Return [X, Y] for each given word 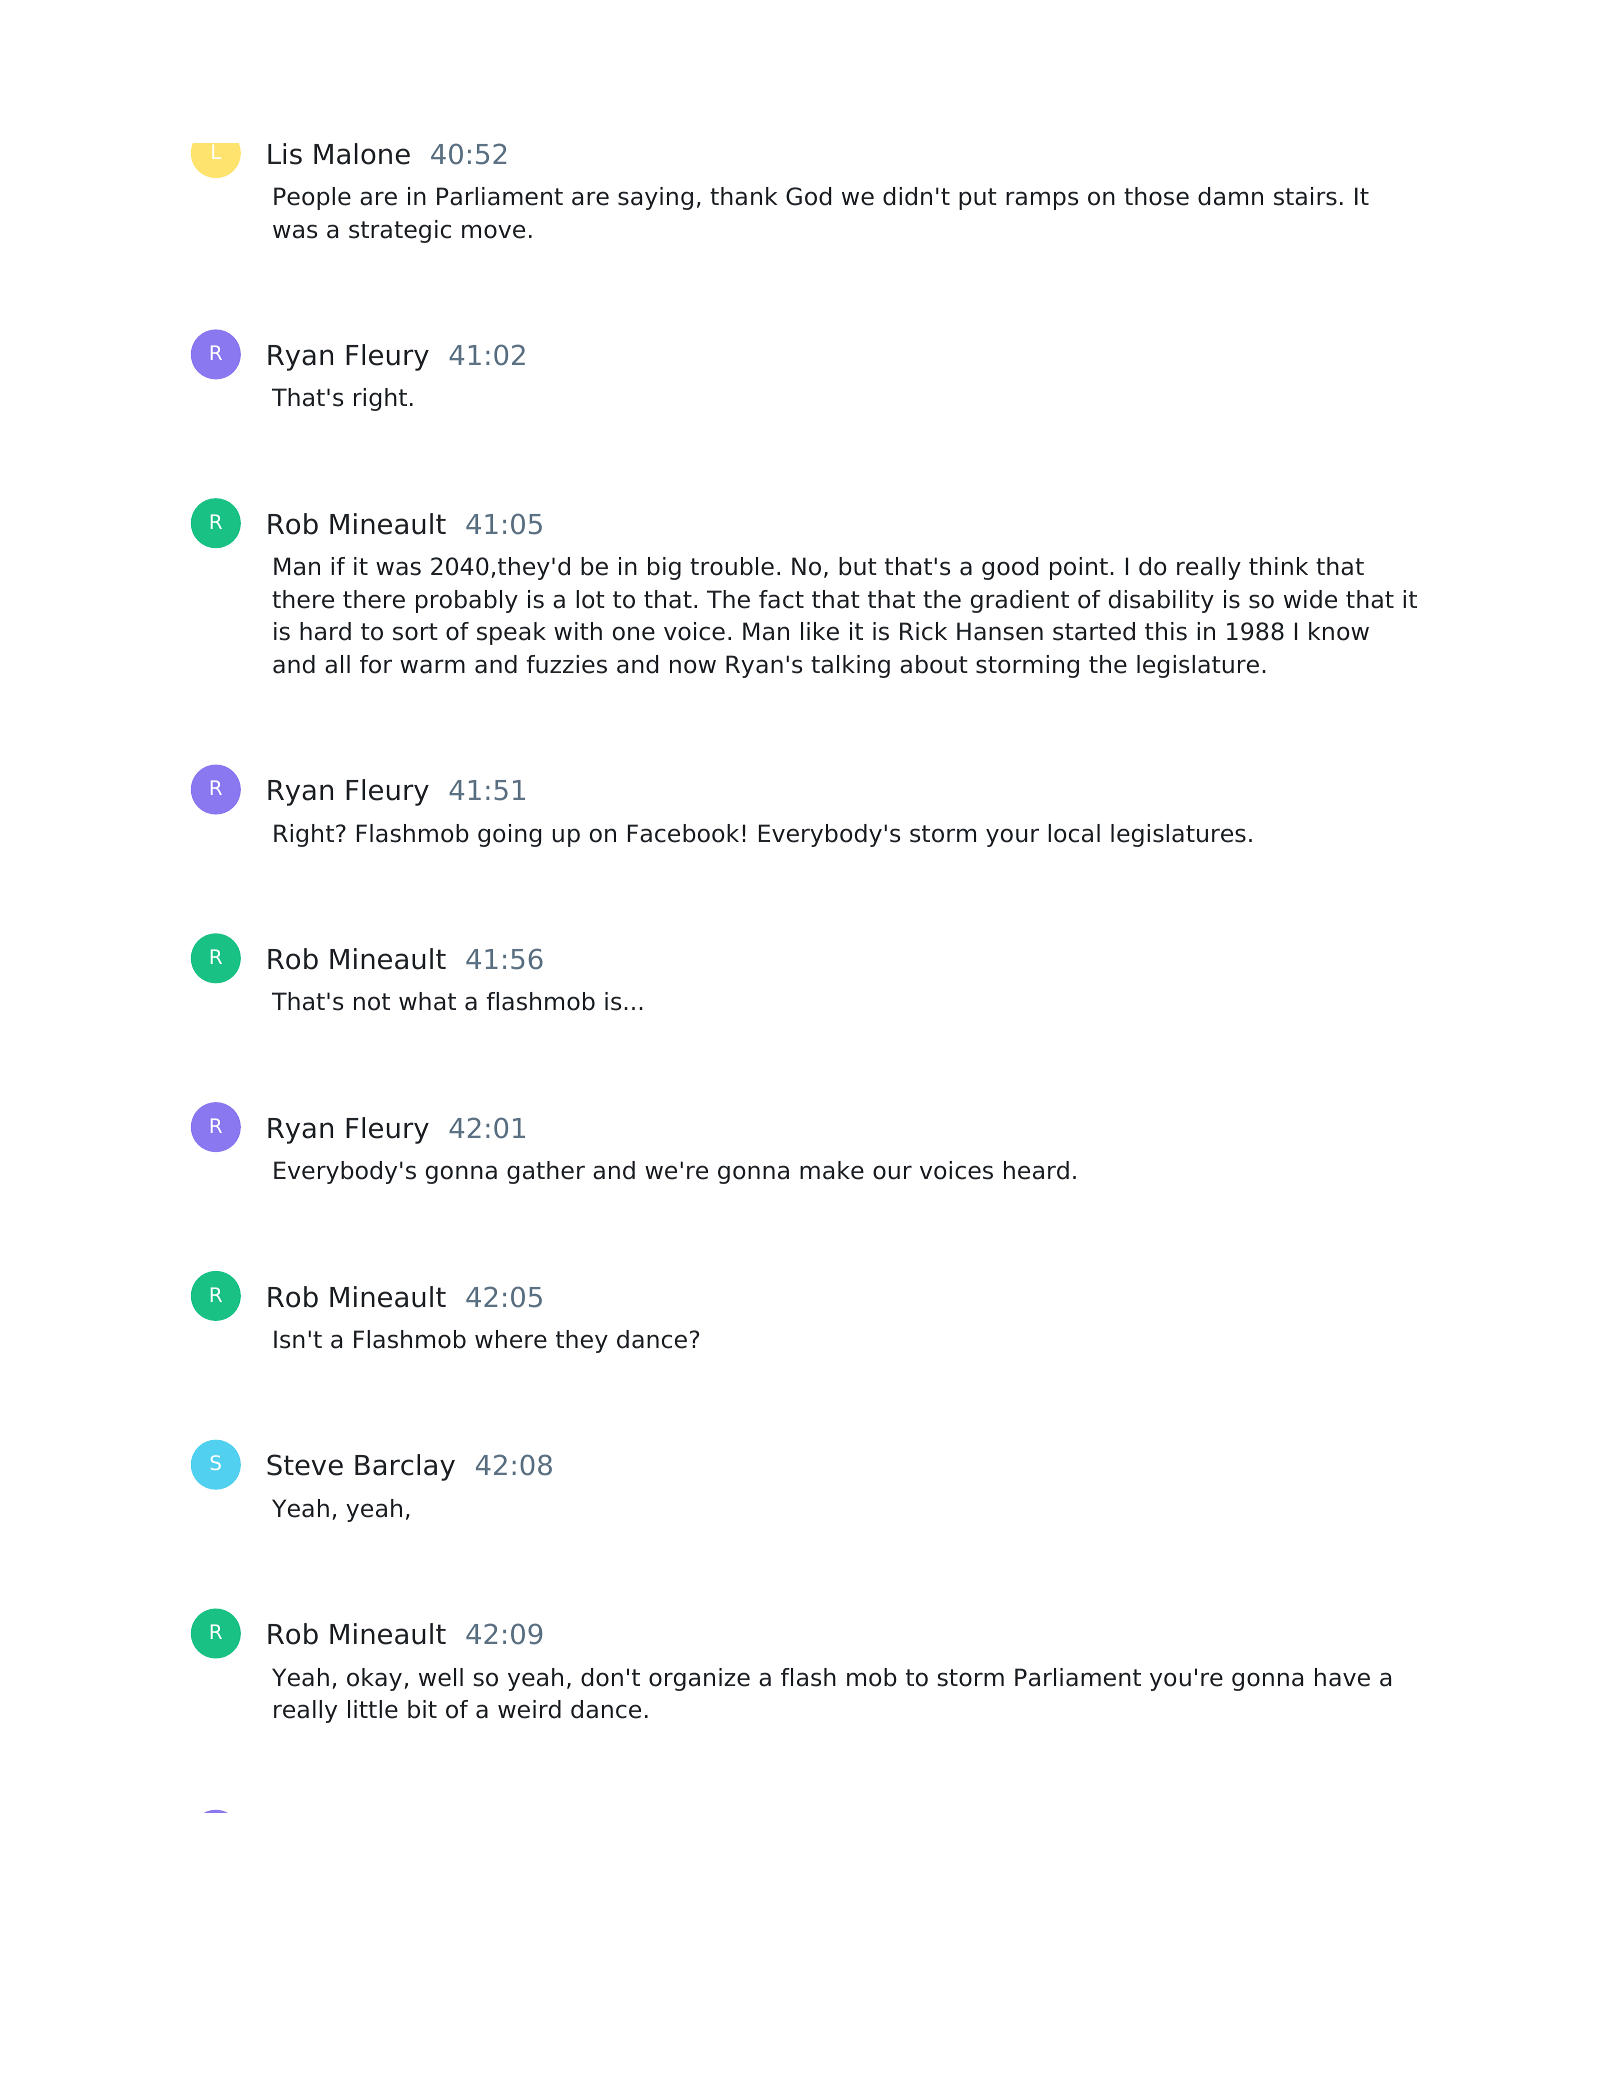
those [1156, 196]
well [441, 1677]
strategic [400, 231]
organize [699, 1679]
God [808, 196]
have [1342, 1677]
